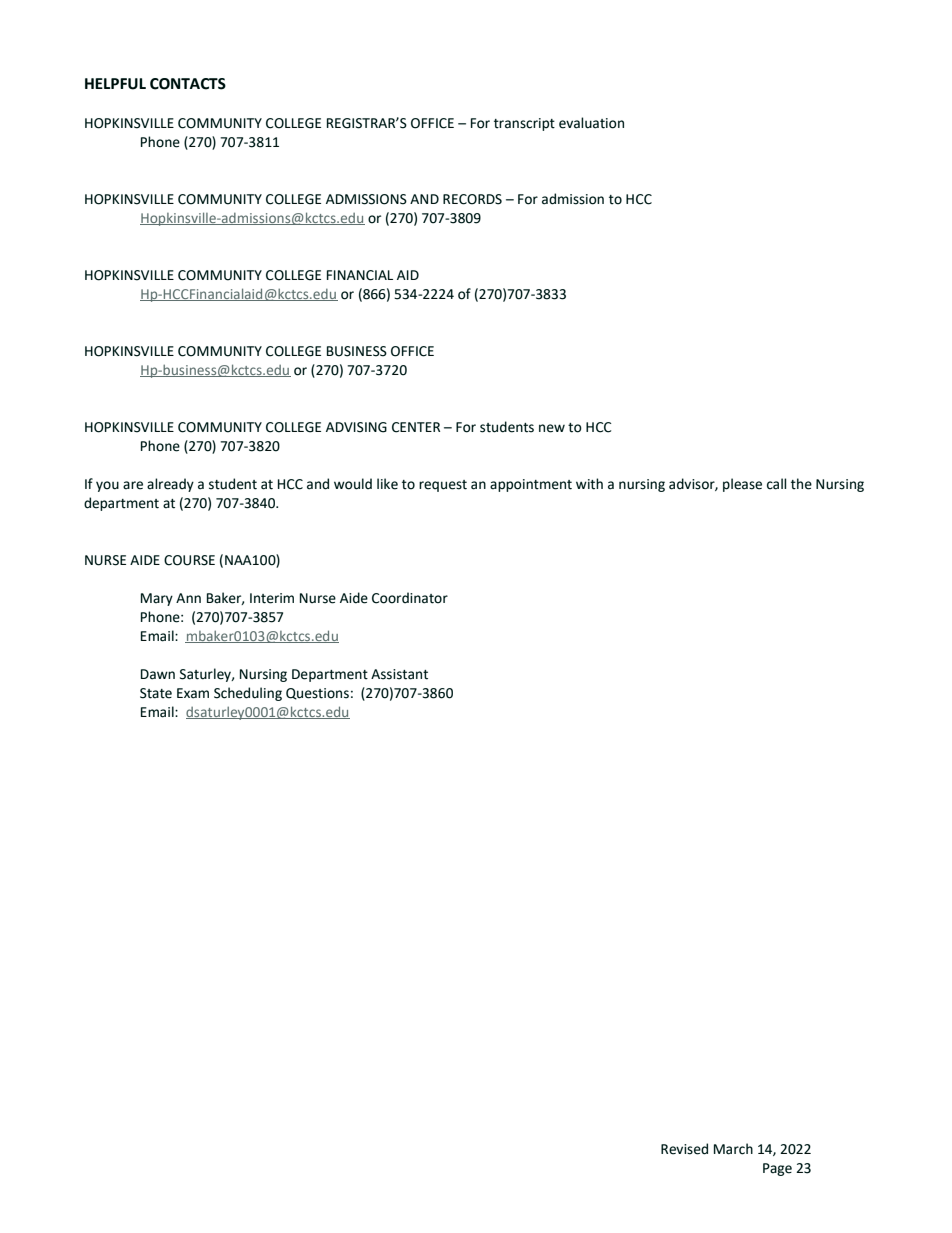 This screenshot has height=1233, width=952. What do you see at coordinates (188, 84) in the screenshot?
I see `CONTACTS` at bounding box center [188, 84].
